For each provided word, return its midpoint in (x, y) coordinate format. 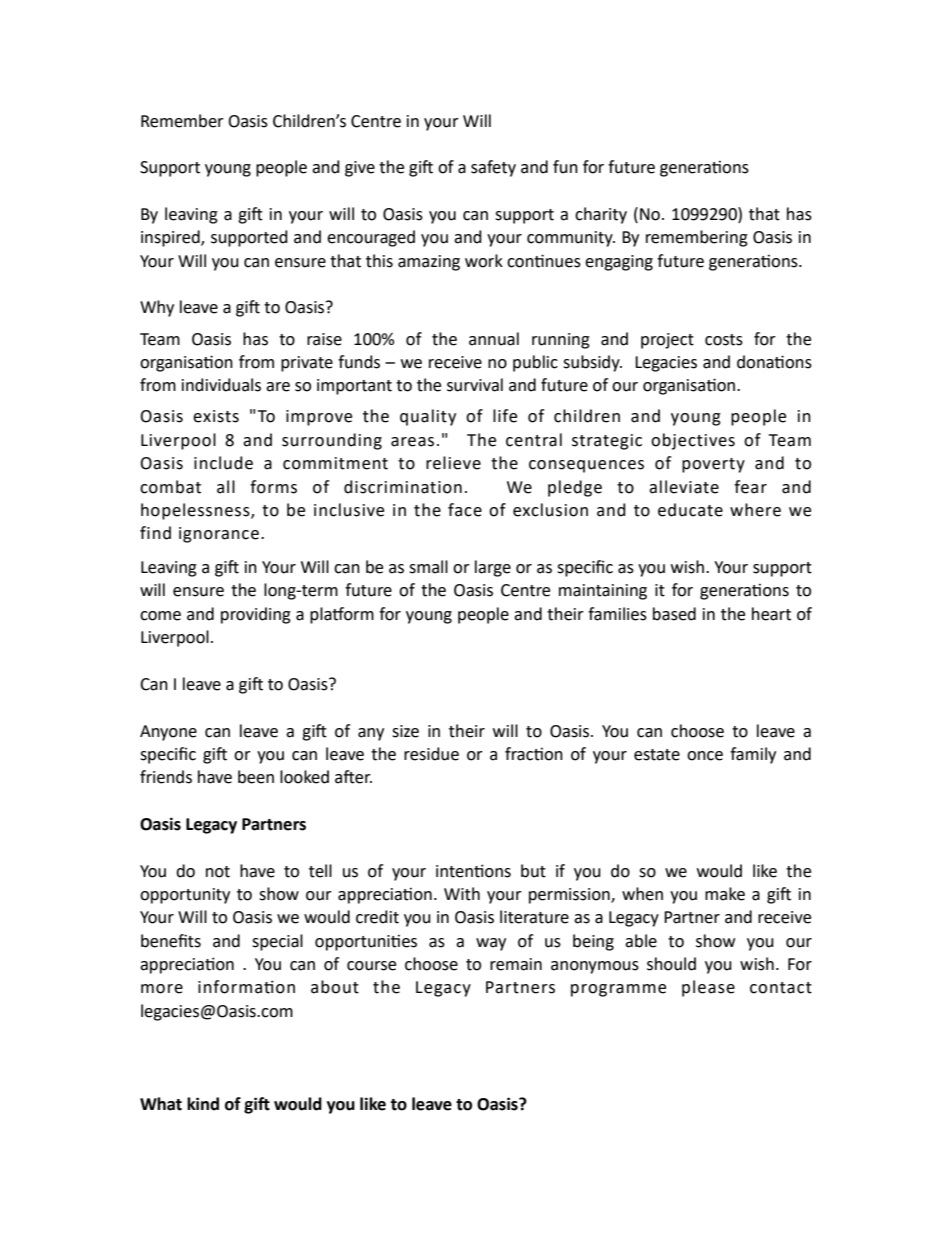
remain (516, 964)
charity (601, 215)
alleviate (684, 487)
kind (203, 1104)
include (223, 463)
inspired (171, 238)
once (705, 756)
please (708, 988)
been (256, 777)
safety (493, 168)
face (465, 510)
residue (431, 754)
